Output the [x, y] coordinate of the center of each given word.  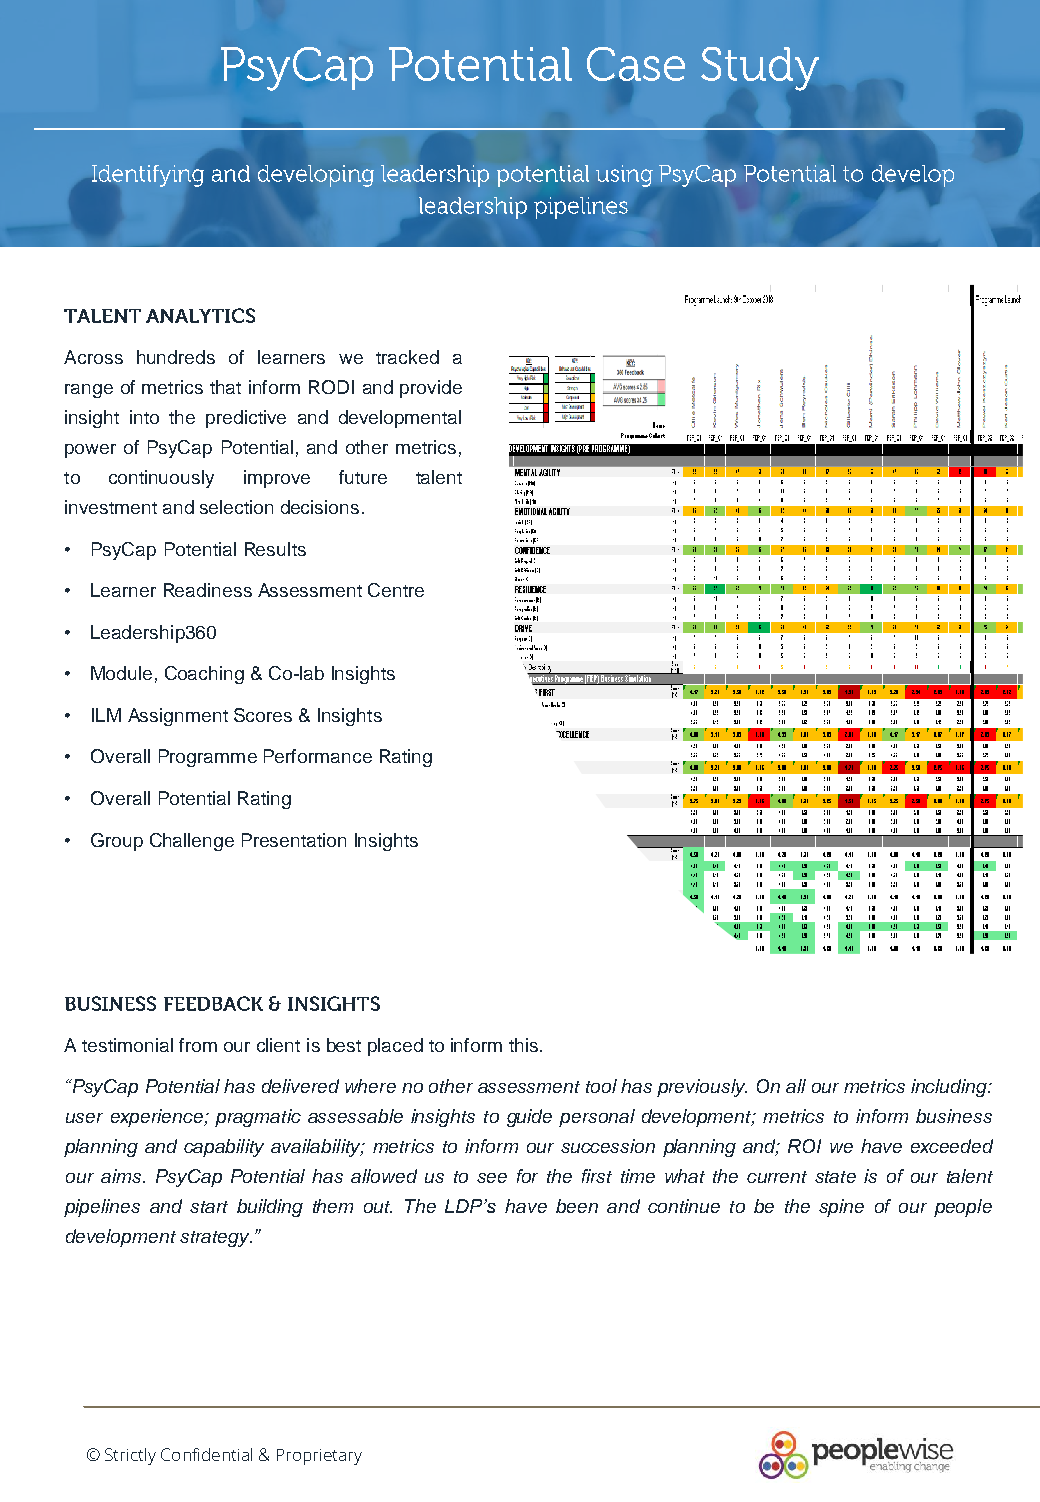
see [492, 1178]
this [523, 1045]
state [835, 1177]
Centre [396, 590]
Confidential [206, 1454]
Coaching [204, 675]
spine [841, 1208]
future [363, 477]
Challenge [192, 842]
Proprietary [319, 1457]
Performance [318, 756]
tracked [407, 357]
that [225, 387]
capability [224, 1148]
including [950, 1088]
